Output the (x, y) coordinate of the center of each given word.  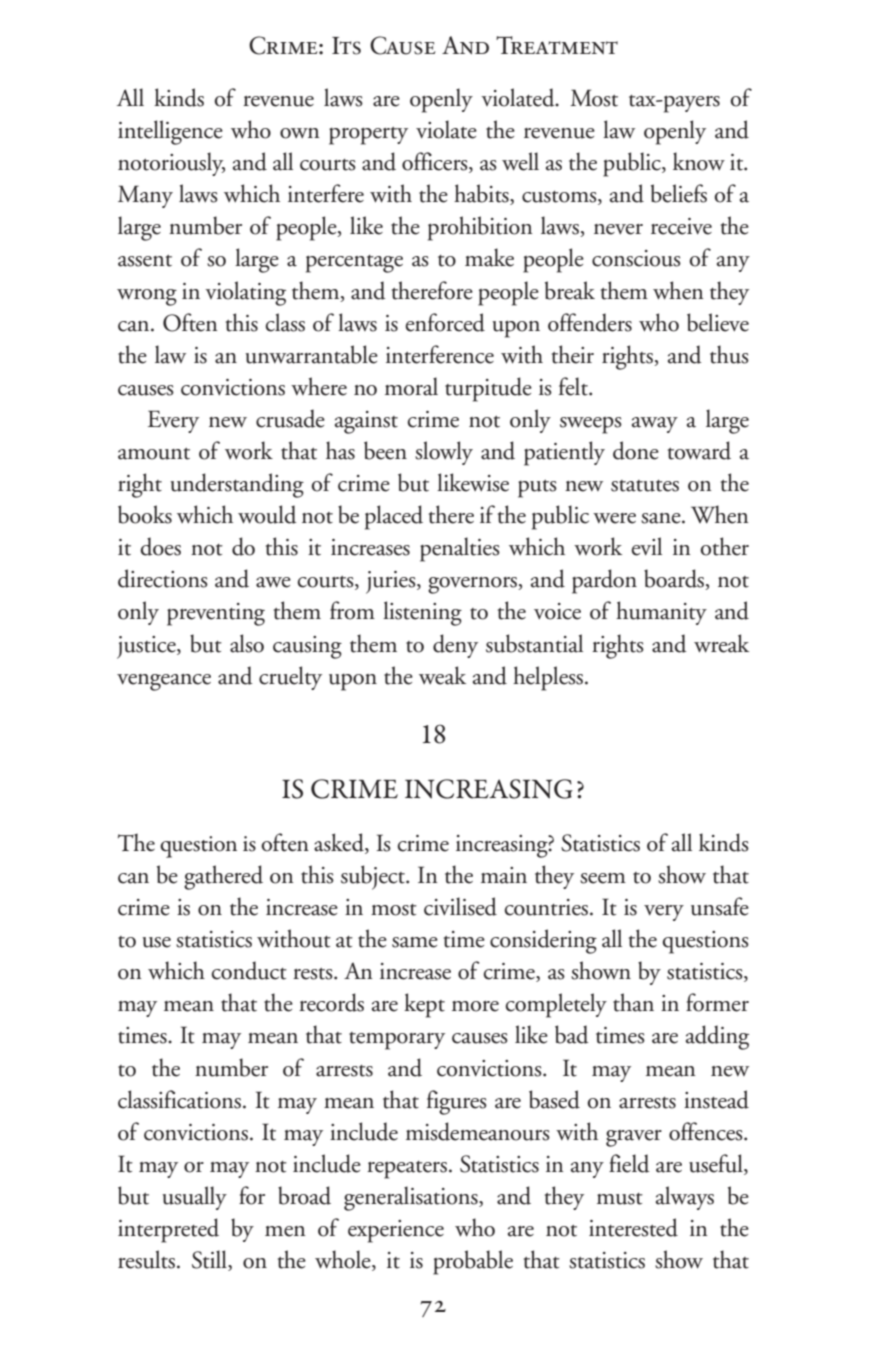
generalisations (412, 1198)
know (699, 161)
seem (603, 878)
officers (436, 162)
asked (340, 843)
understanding (237, 485)
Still (210, 1260)
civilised (460, 906)
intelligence (170, 132)
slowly (444, 453)
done (636, 450)
